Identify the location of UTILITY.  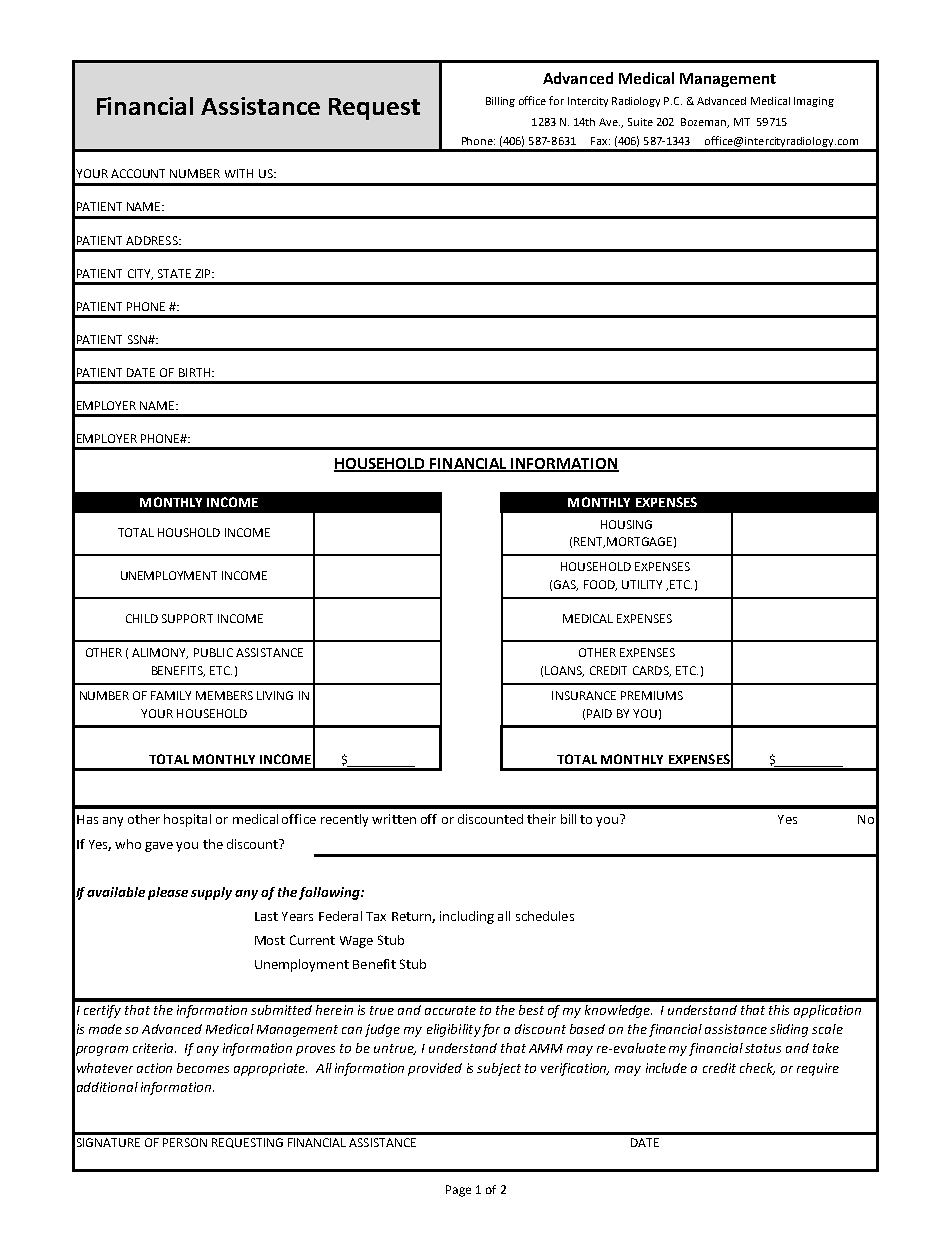
(642, 584).
